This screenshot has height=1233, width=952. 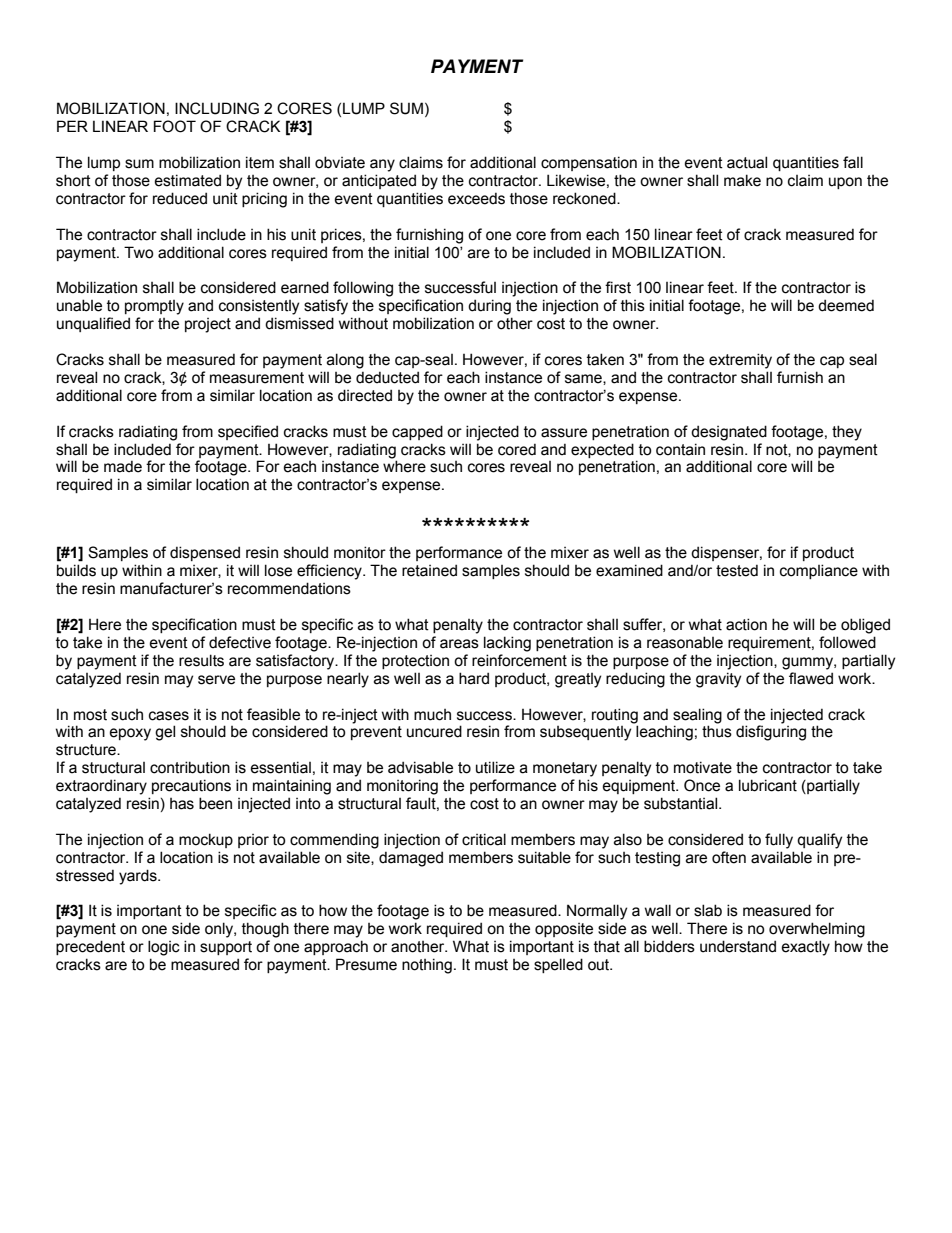 I want to click on INCLUDING, so click(x=217, y=108).
